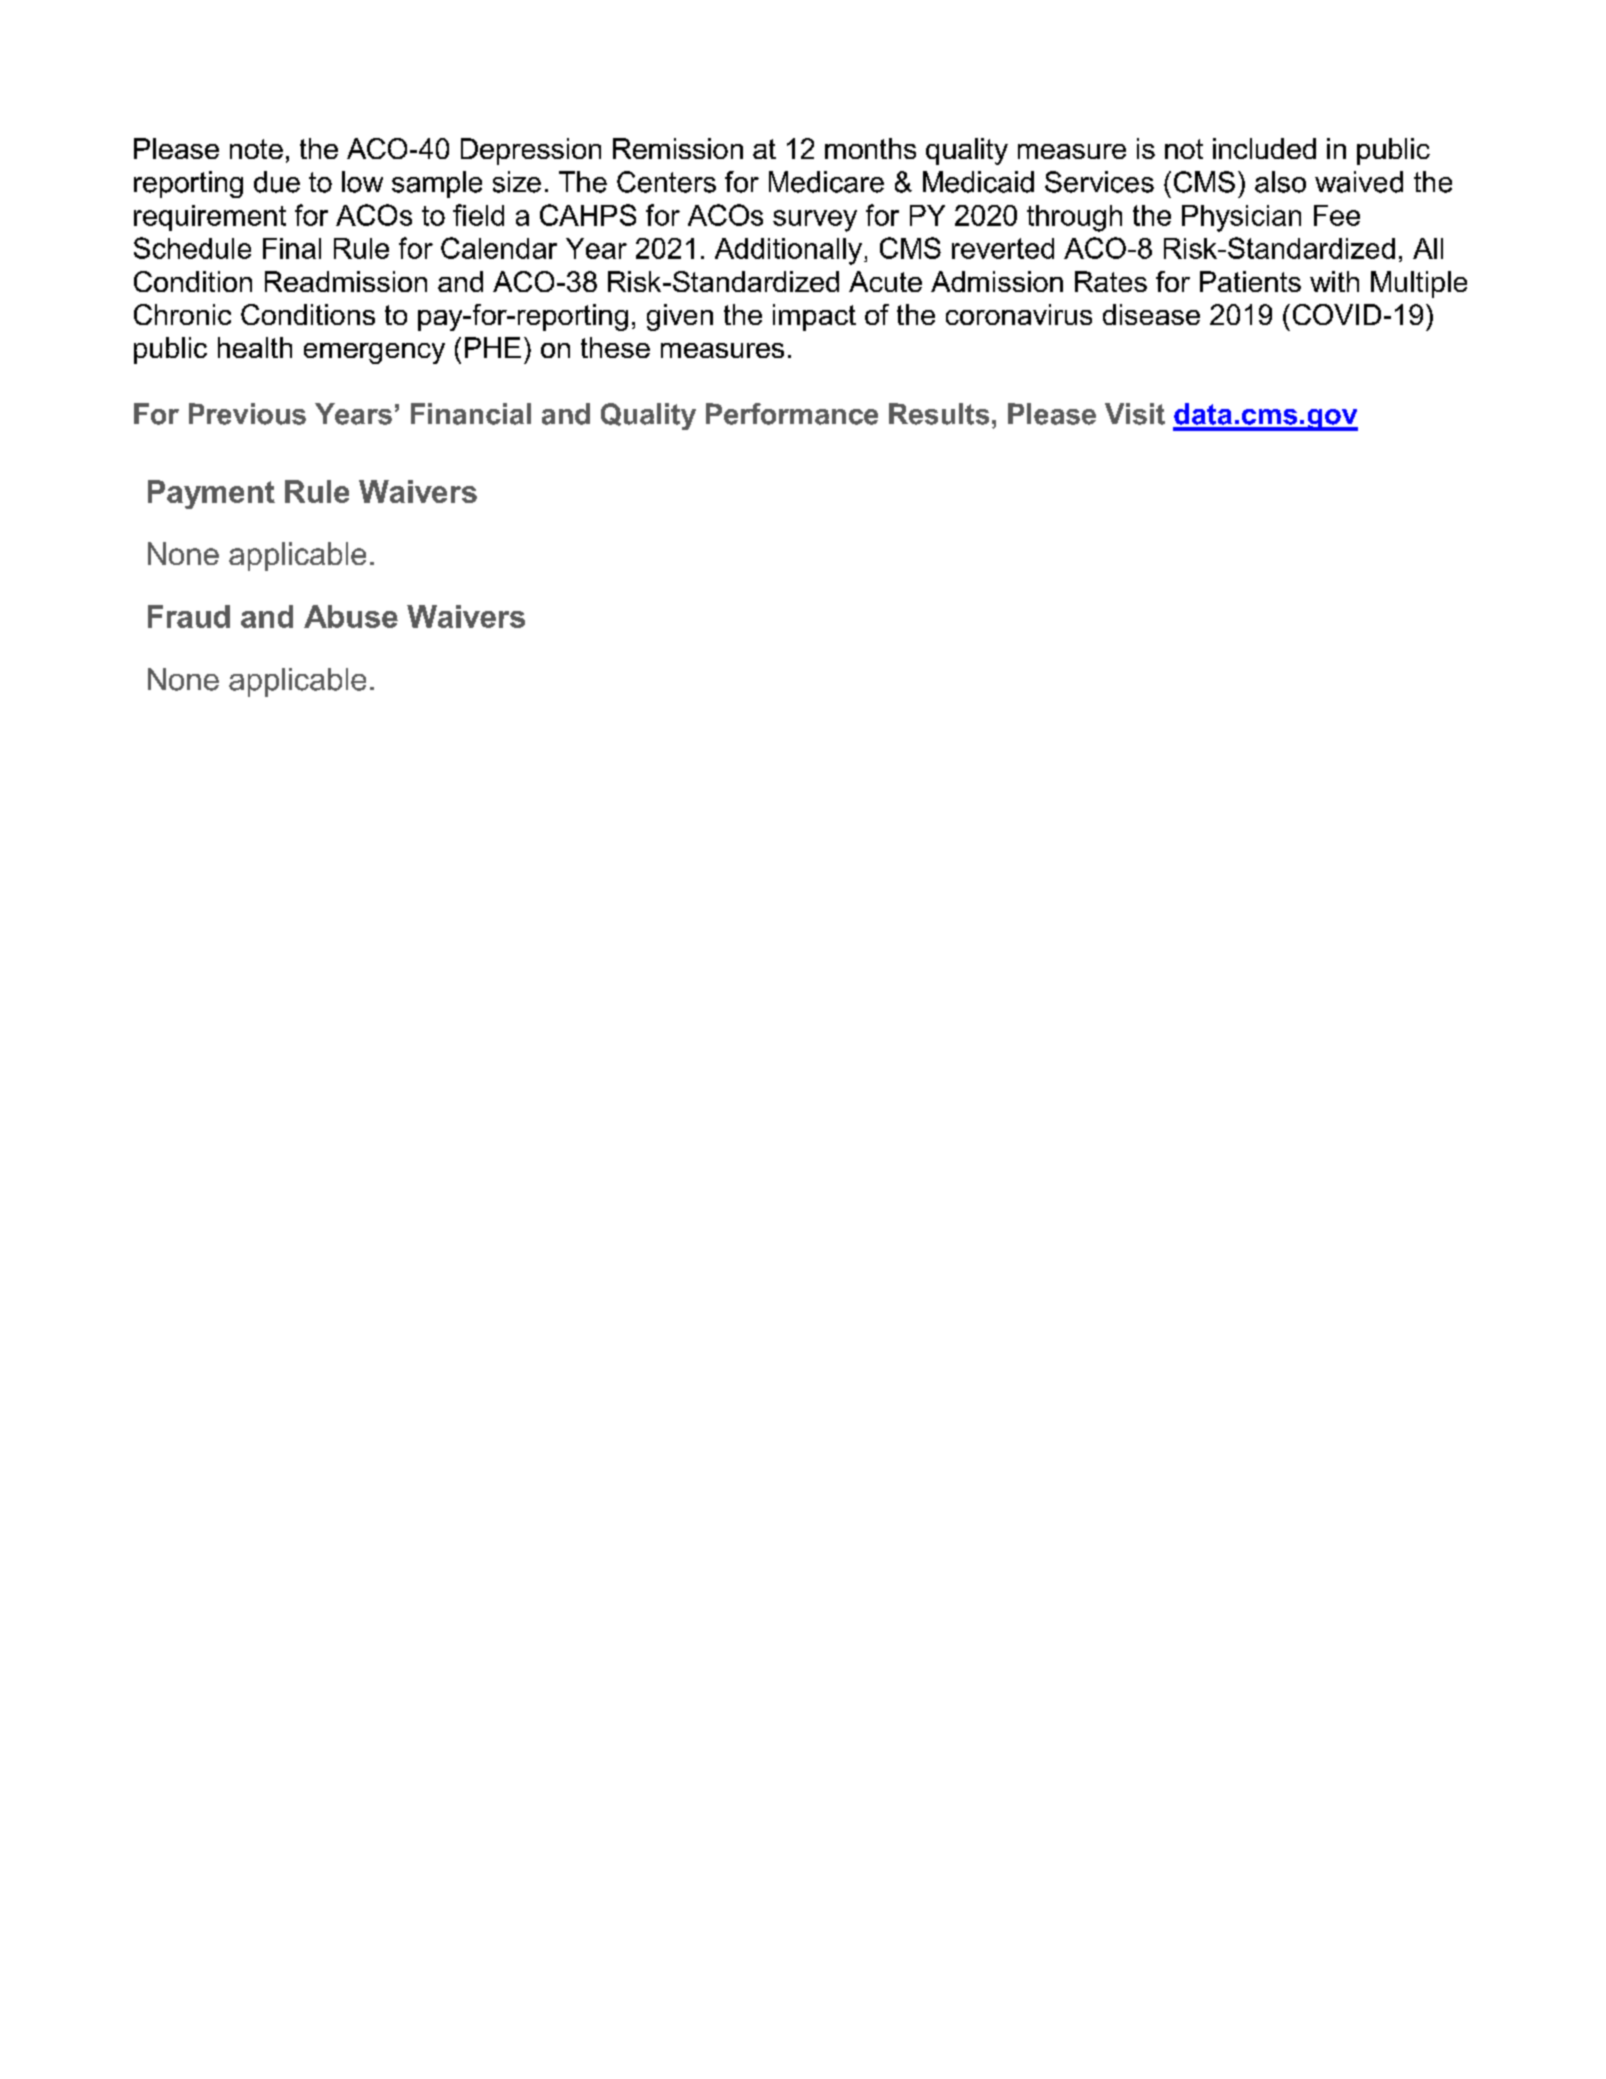 The width and height of the page is (1606, 2079). What do you see at coordinates (885, 281) in the page?
I see `Acute` at bounding box center [885, 281].
